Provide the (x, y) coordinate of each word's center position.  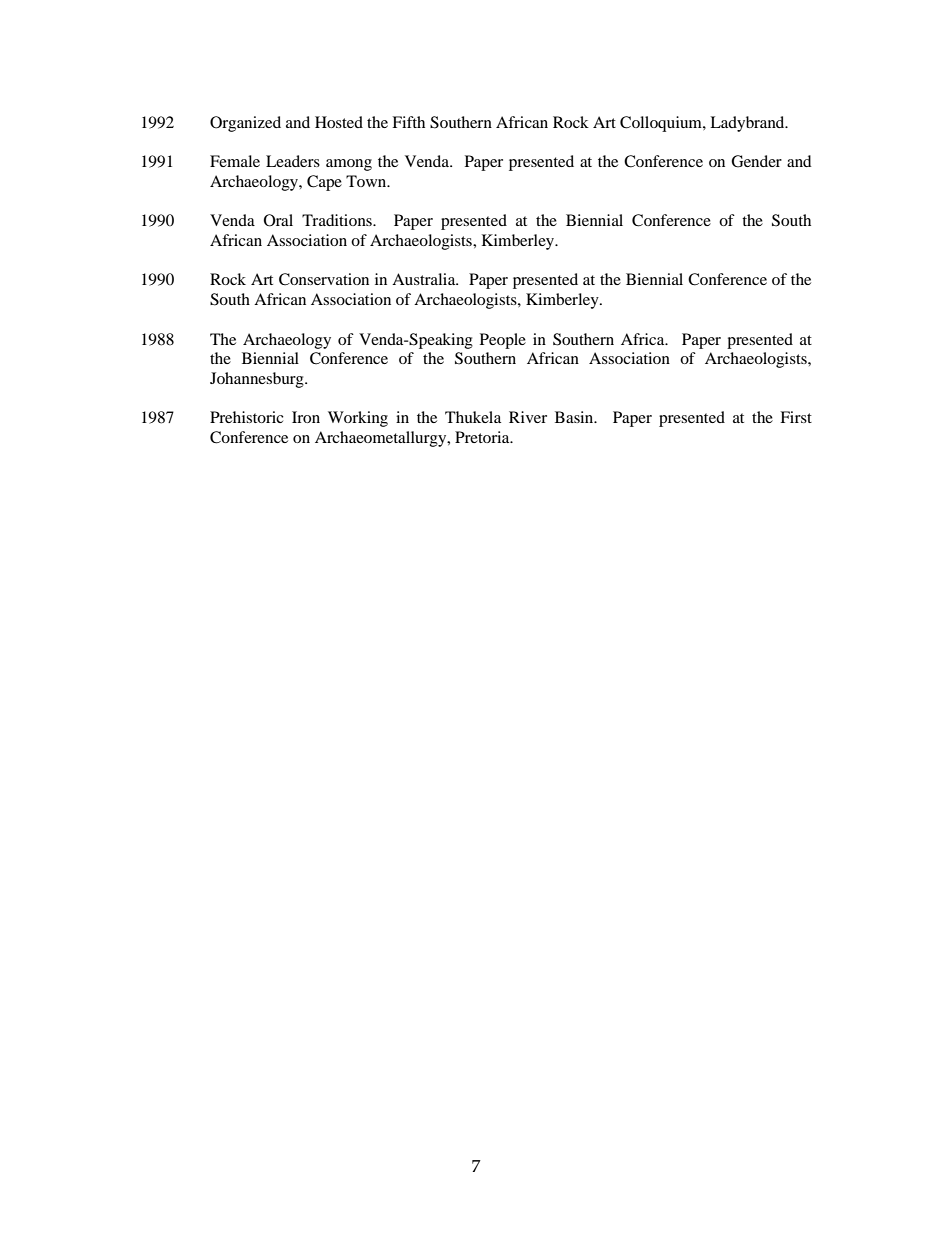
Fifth (408, 122)
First (796, 417)
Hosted (339, 122)
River (528, 417)
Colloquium (662, 124)
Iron (306, 417)
